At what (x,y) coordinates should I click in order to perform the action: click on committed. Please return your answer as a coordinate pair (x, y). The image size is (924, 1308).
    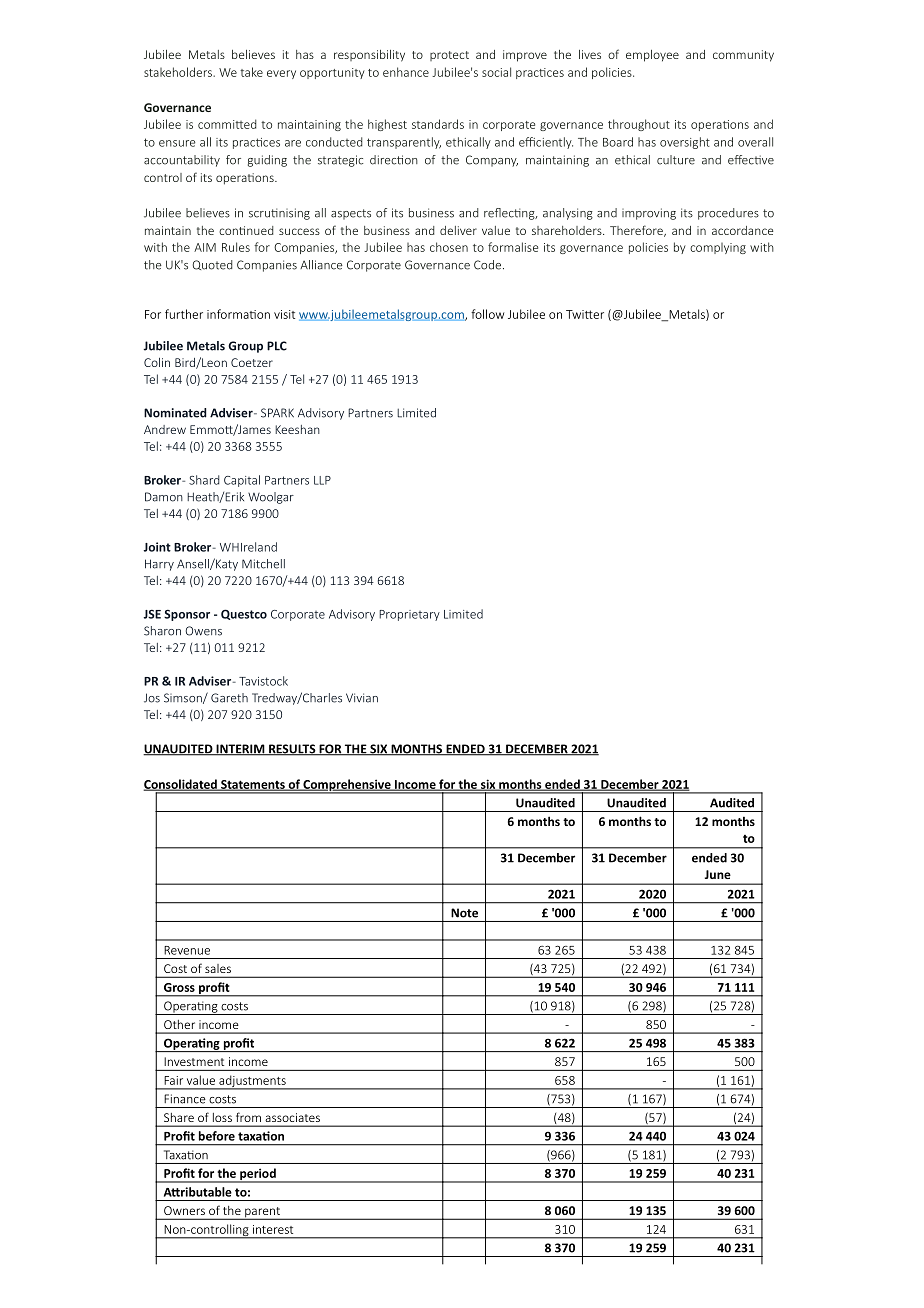
    Looking at the image, I should click on (227, 124).
